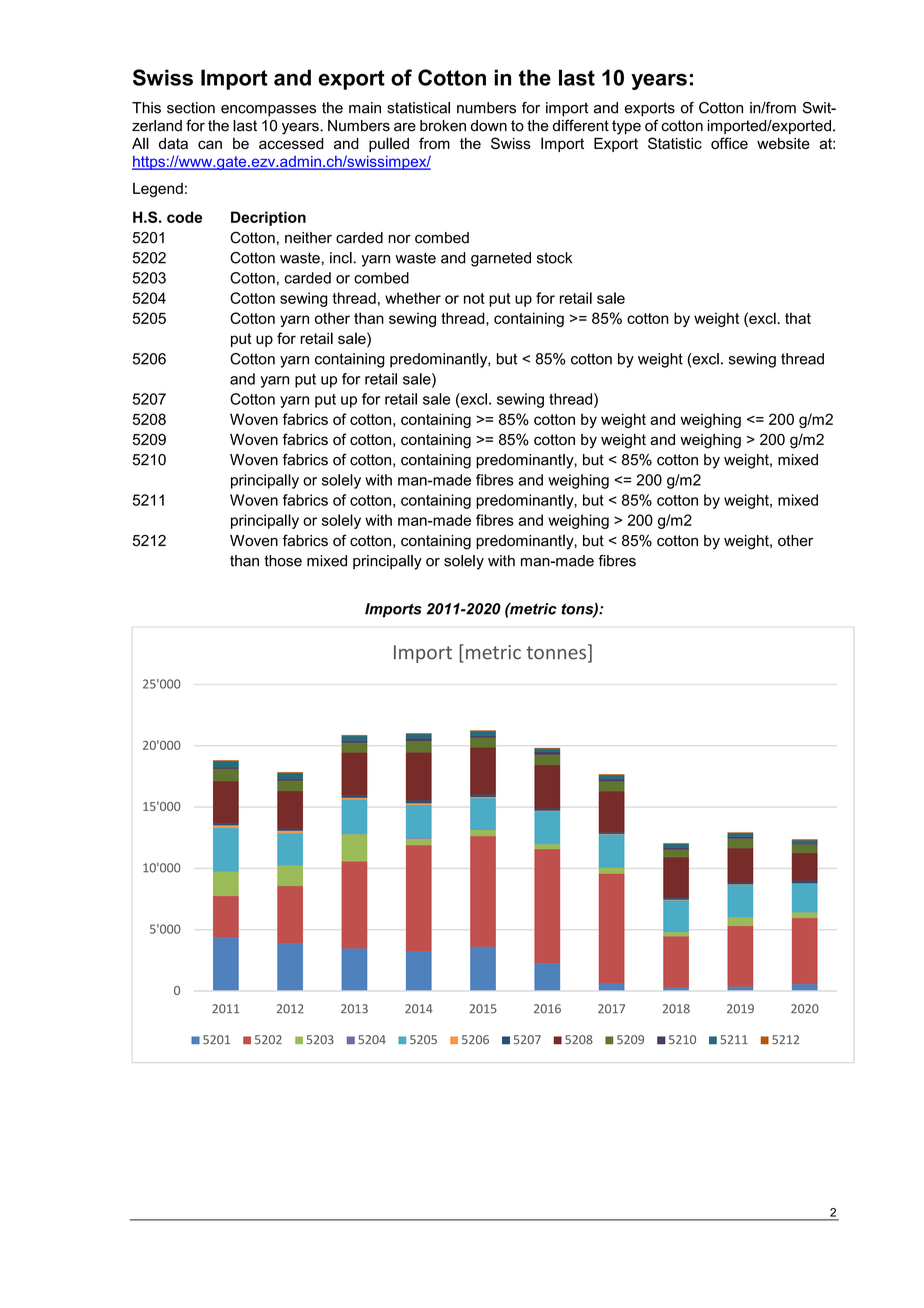 This screenshot has height=1308, width=924. What do you see at coordinates (729, 143) in the screenshot?
I see `office` at bounding box center [729, 143].
